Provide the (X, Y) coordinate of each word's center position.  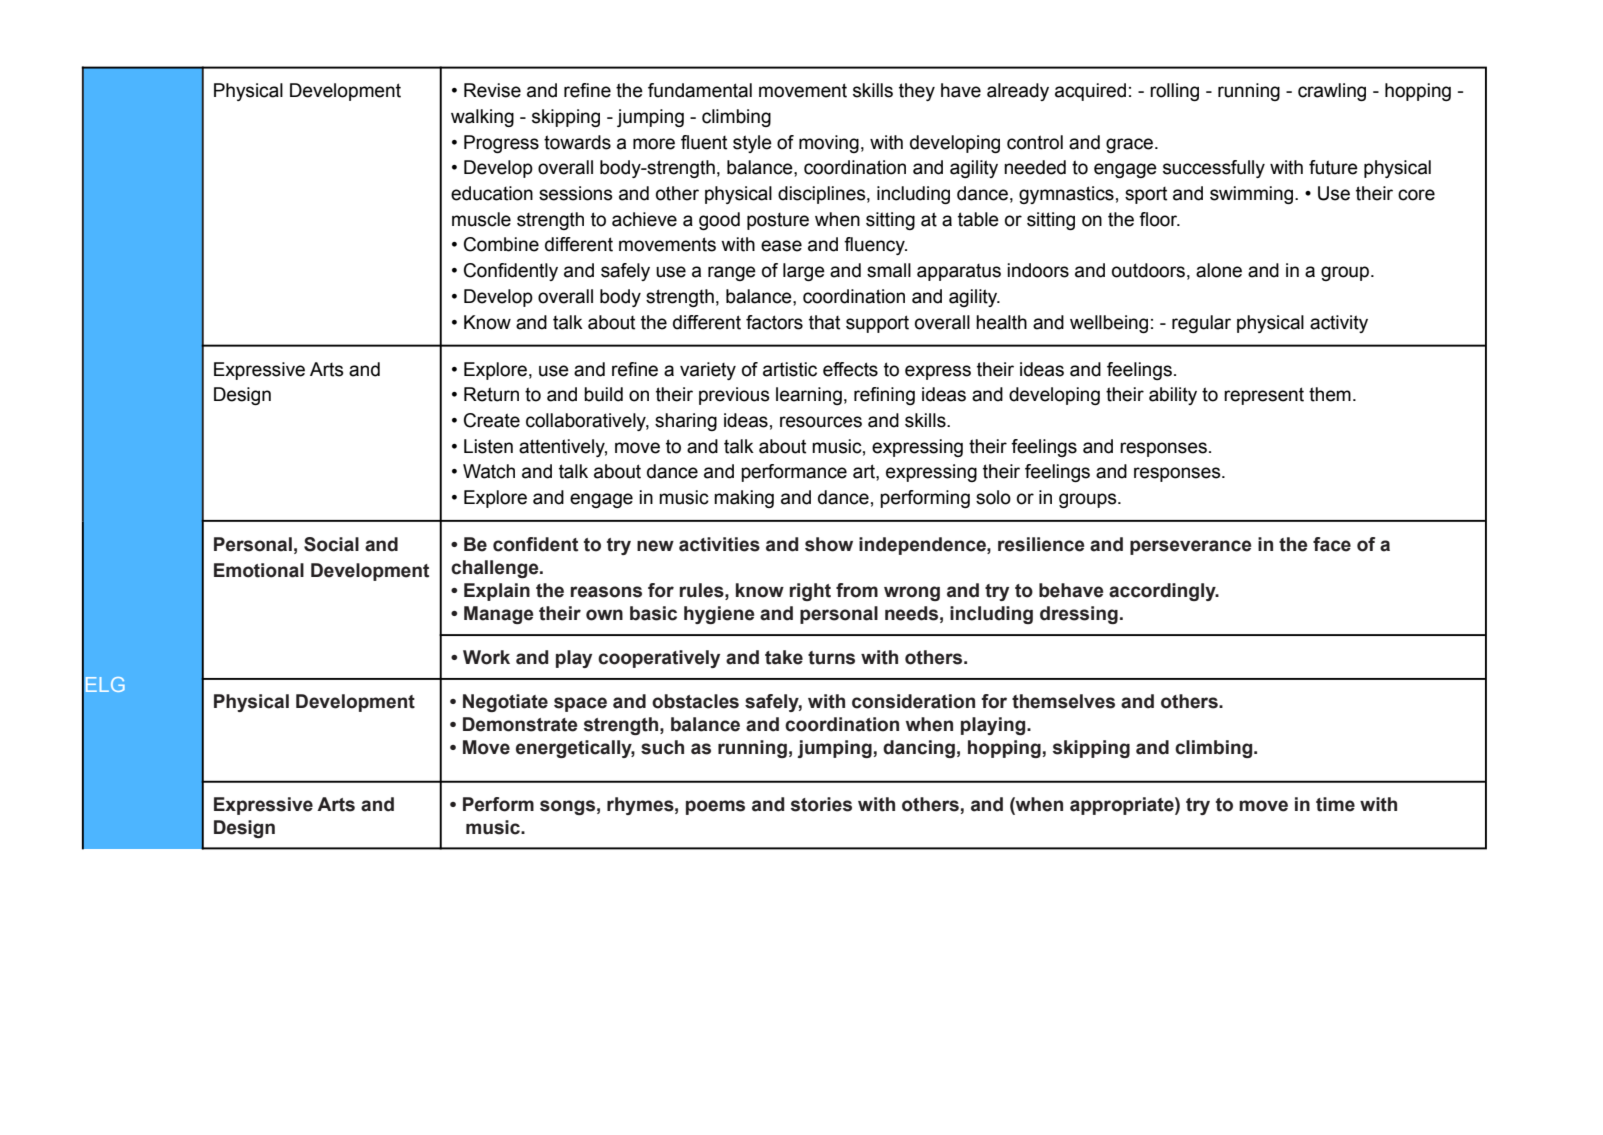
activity (1339, 324)
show (829, 544)
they (917, 92)
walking (482, 118)
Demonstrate (520, 724)
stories (821, 804)
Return (491, 394)
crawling (1332, 92)
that (824, 322)
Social (331, 544)
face (1332, 544)
